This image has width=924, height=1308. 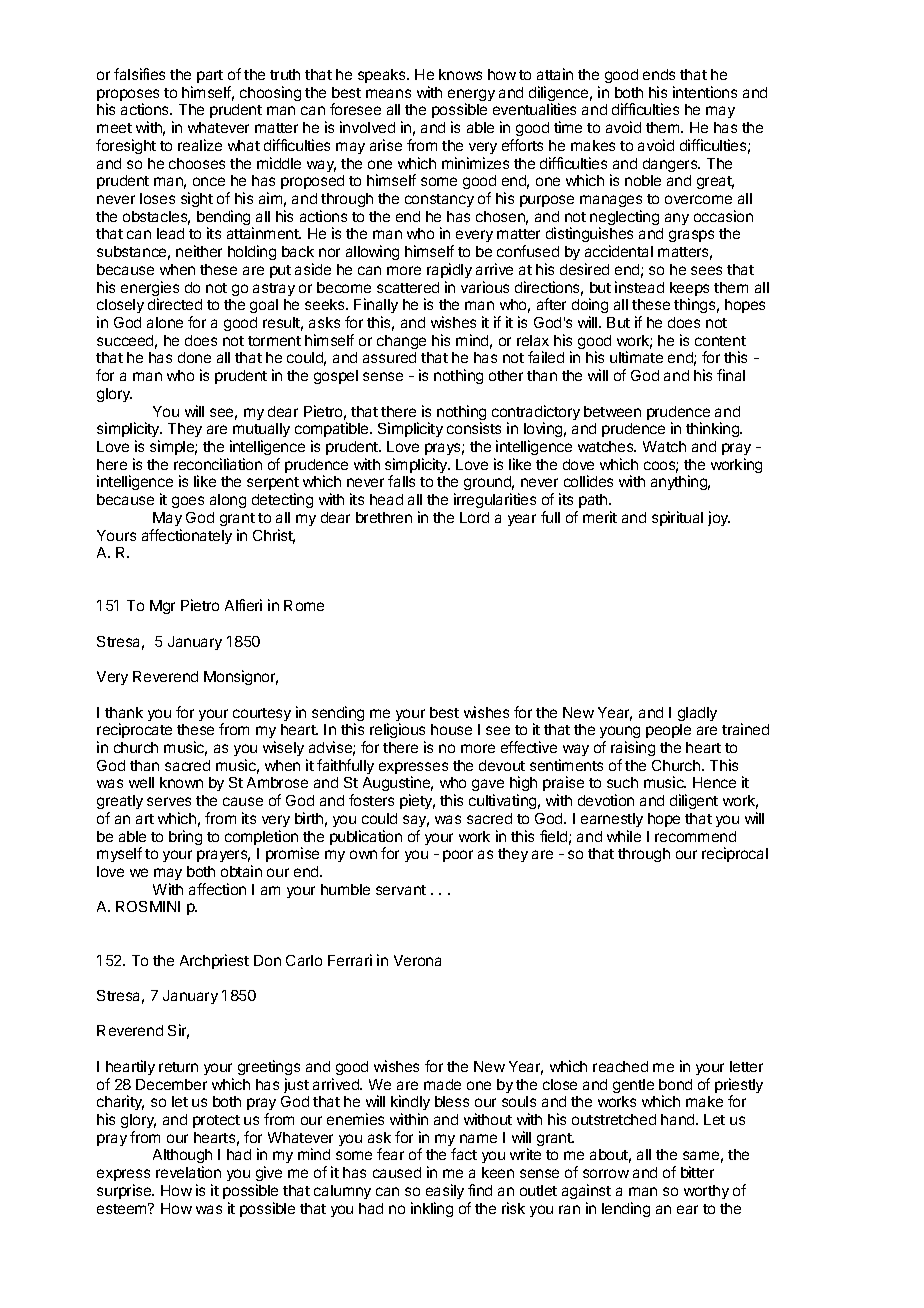 I want to click on revelation, so click(x=188, y=1172).
